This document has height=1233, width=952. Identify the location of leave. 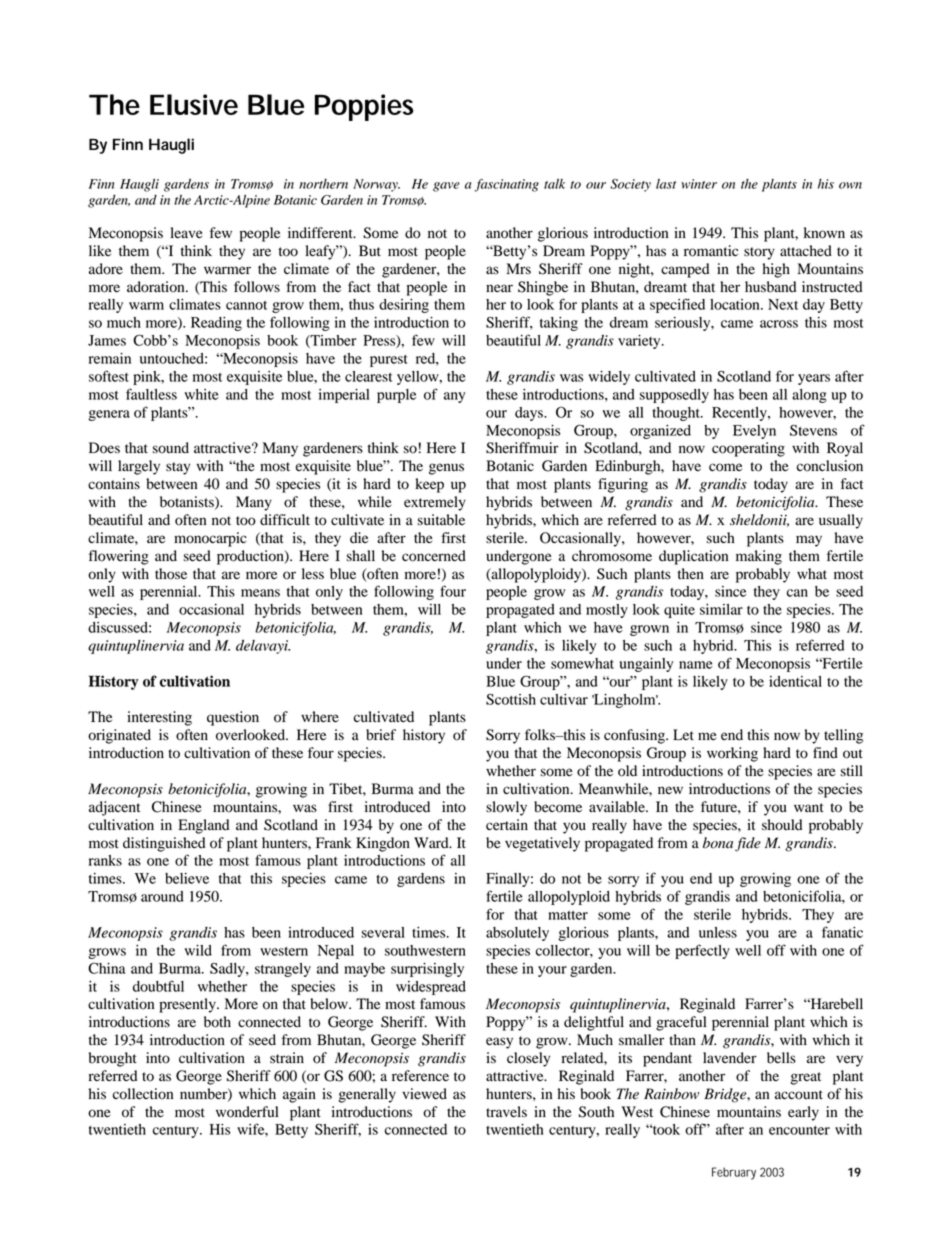
(186, 232).
